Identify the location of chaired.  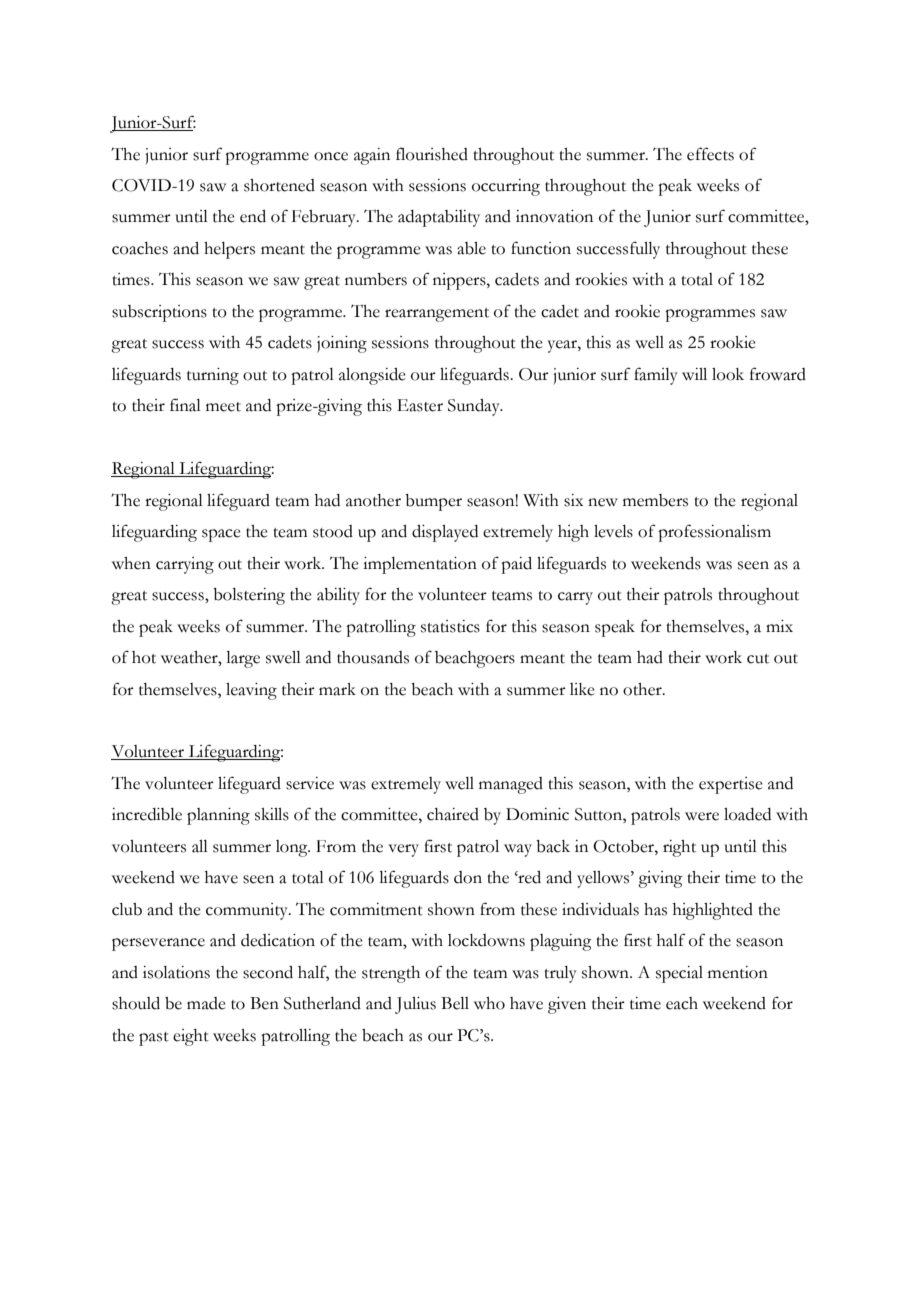
(453, 814).
